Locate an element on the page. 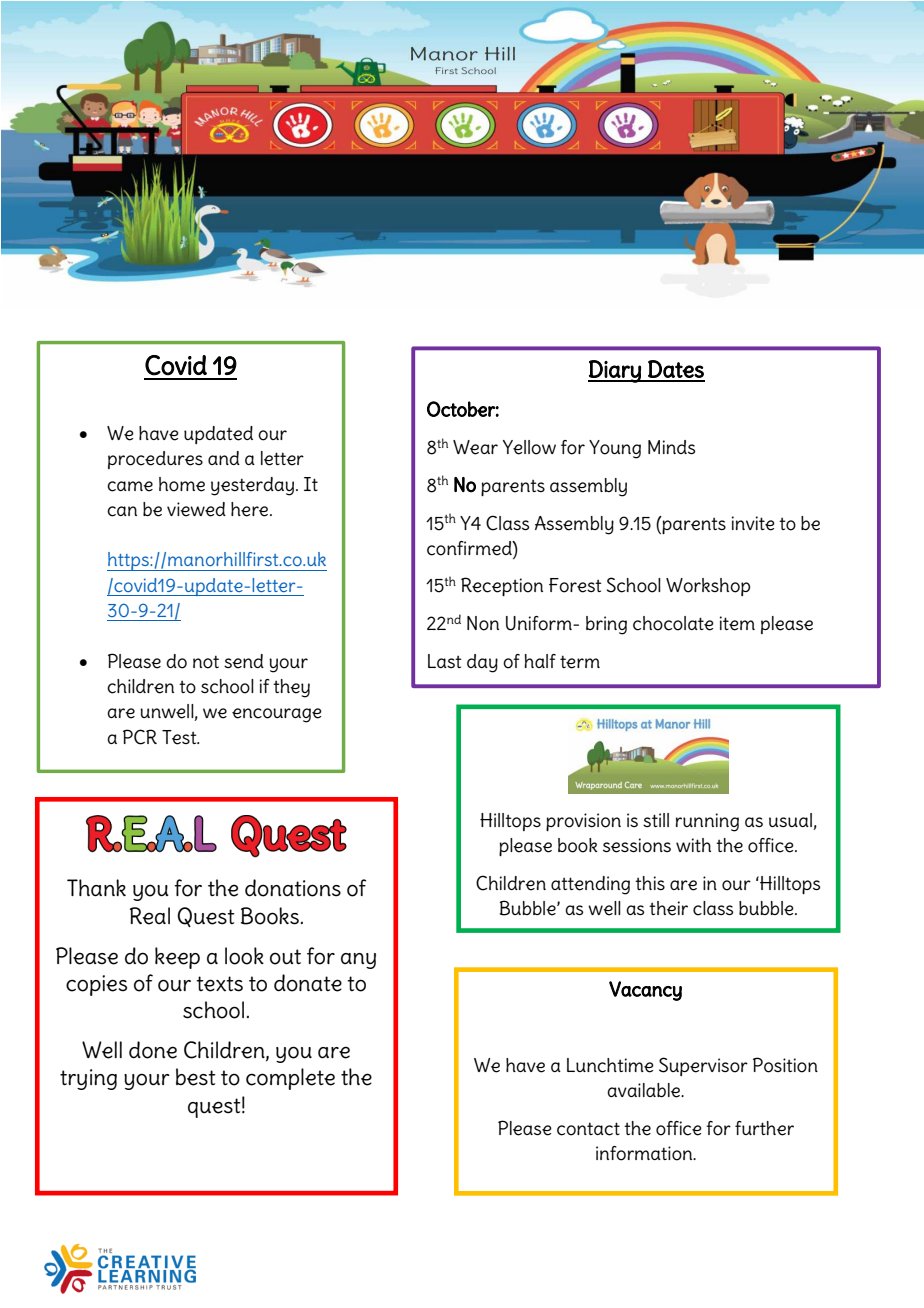 The image size is (924, 1308). Diary is located at coordinates (615, 371).
